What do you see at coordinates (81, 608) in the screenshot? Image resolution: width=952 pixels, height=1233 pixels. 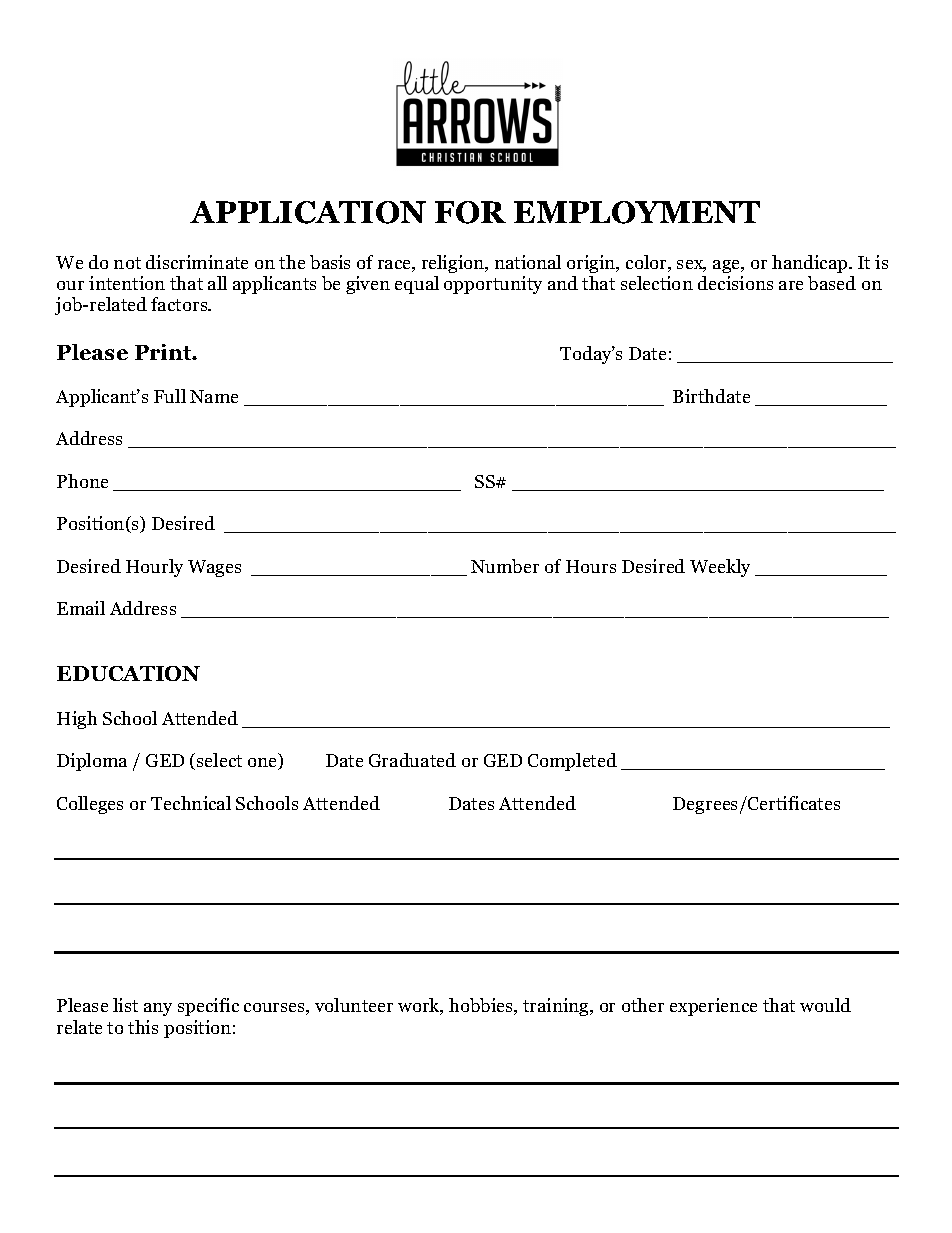 I see `Email` at bounding box center [81, 608].
